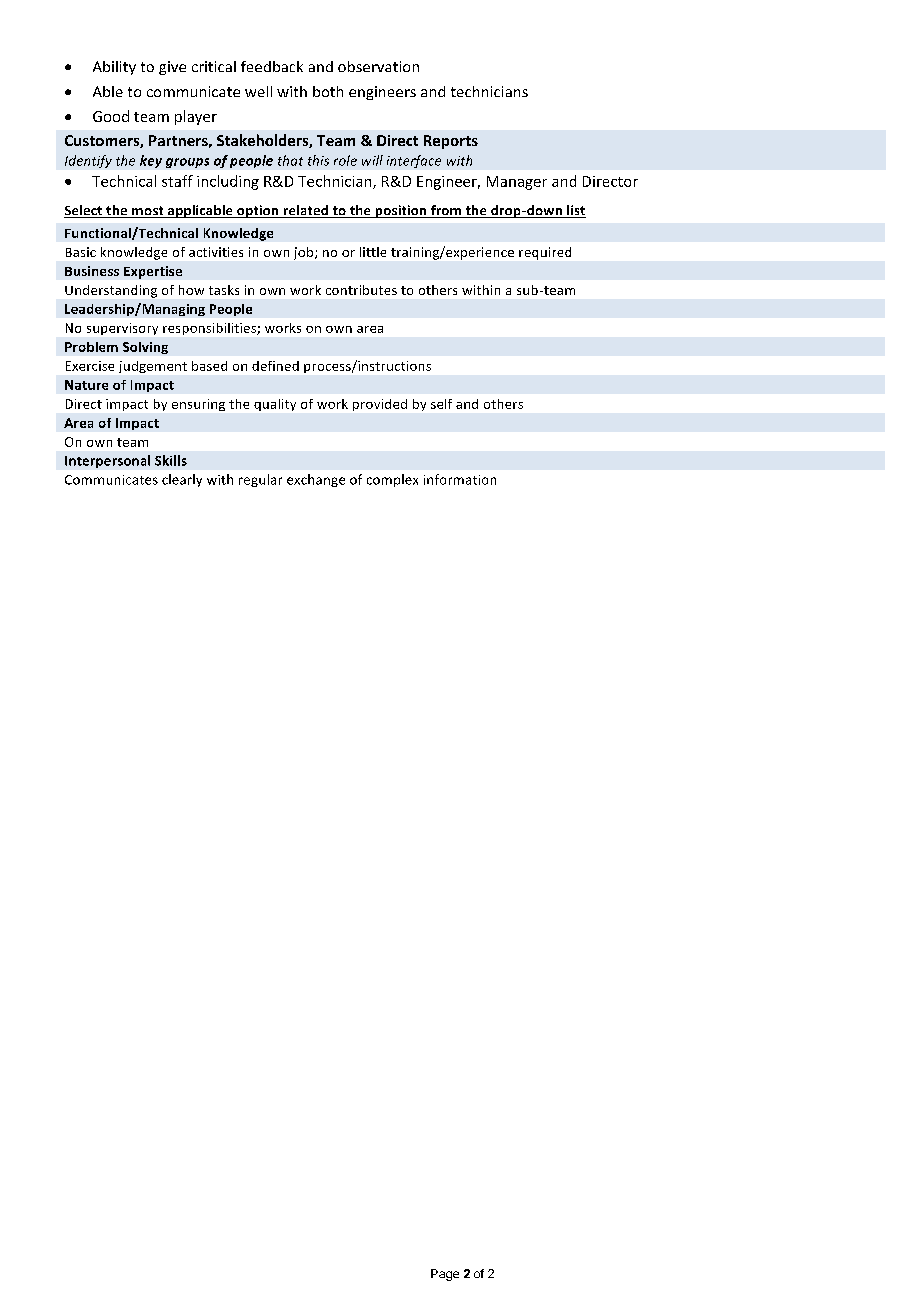 The image size is (924, 1308). I want to click on Manager, so click(517, 183).
